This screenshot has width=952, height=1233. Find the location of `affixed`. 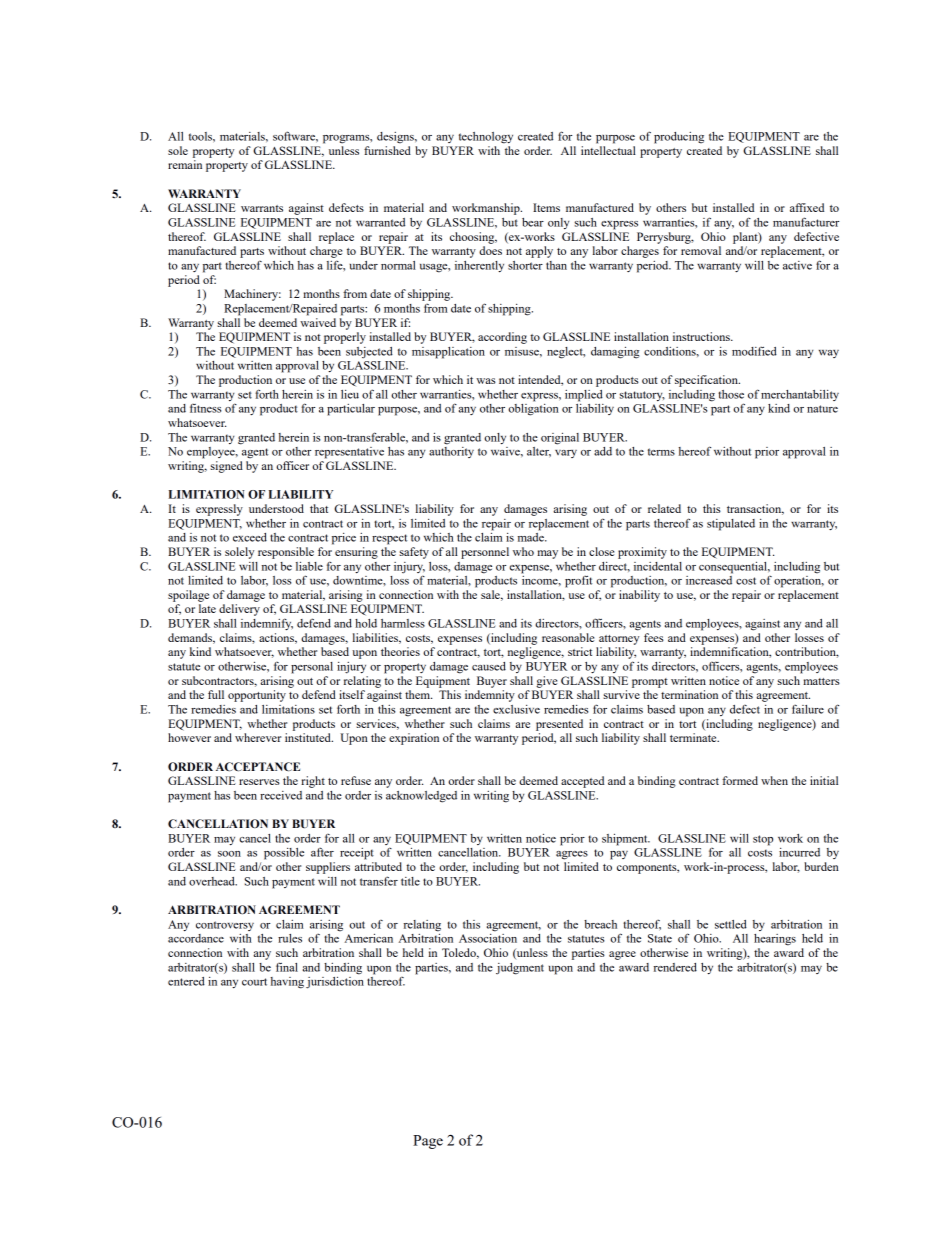

affixed is located at coordinates (807, 207).
